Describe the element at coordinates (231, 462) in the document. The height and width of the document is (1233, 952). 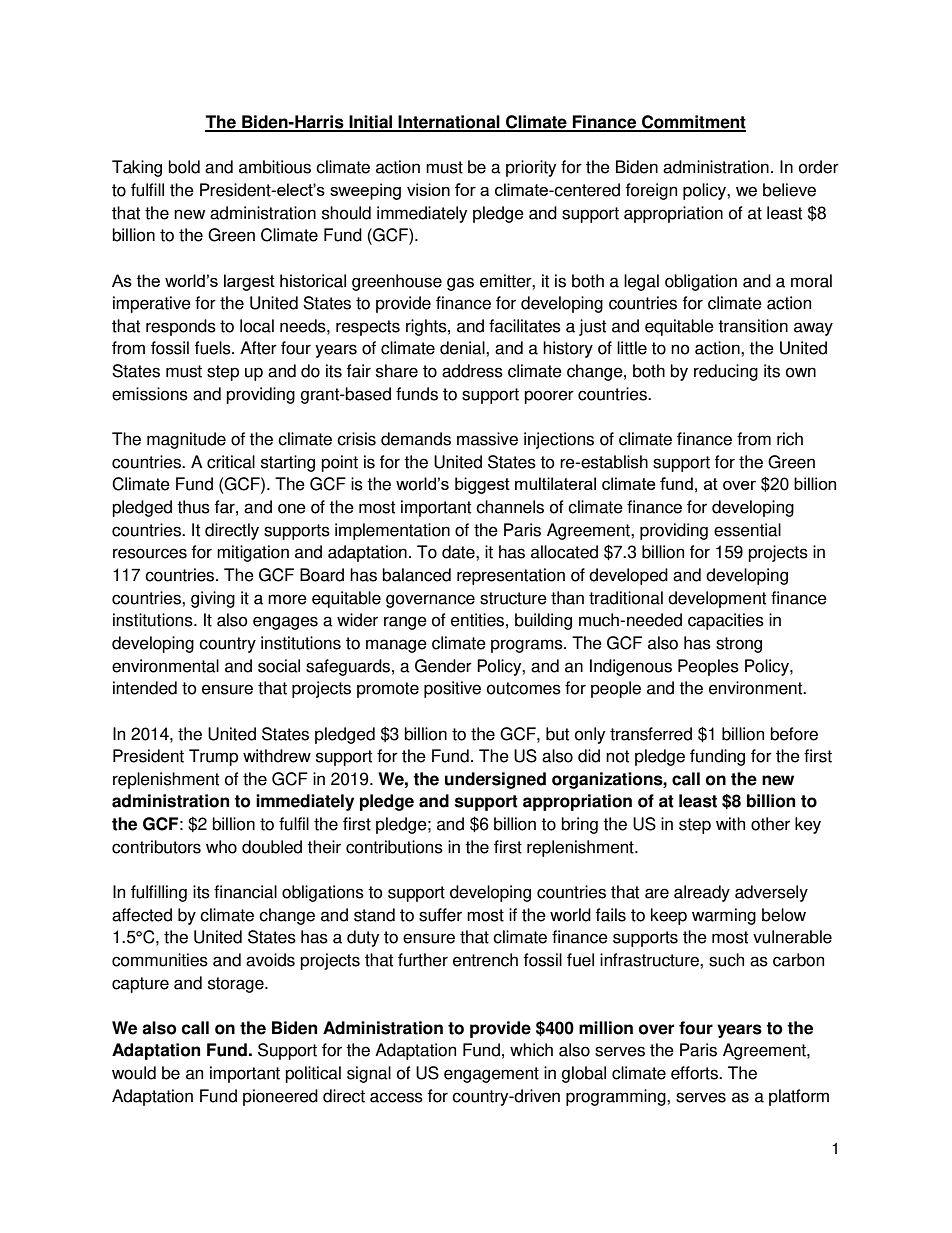
I see `critical` at that location.
